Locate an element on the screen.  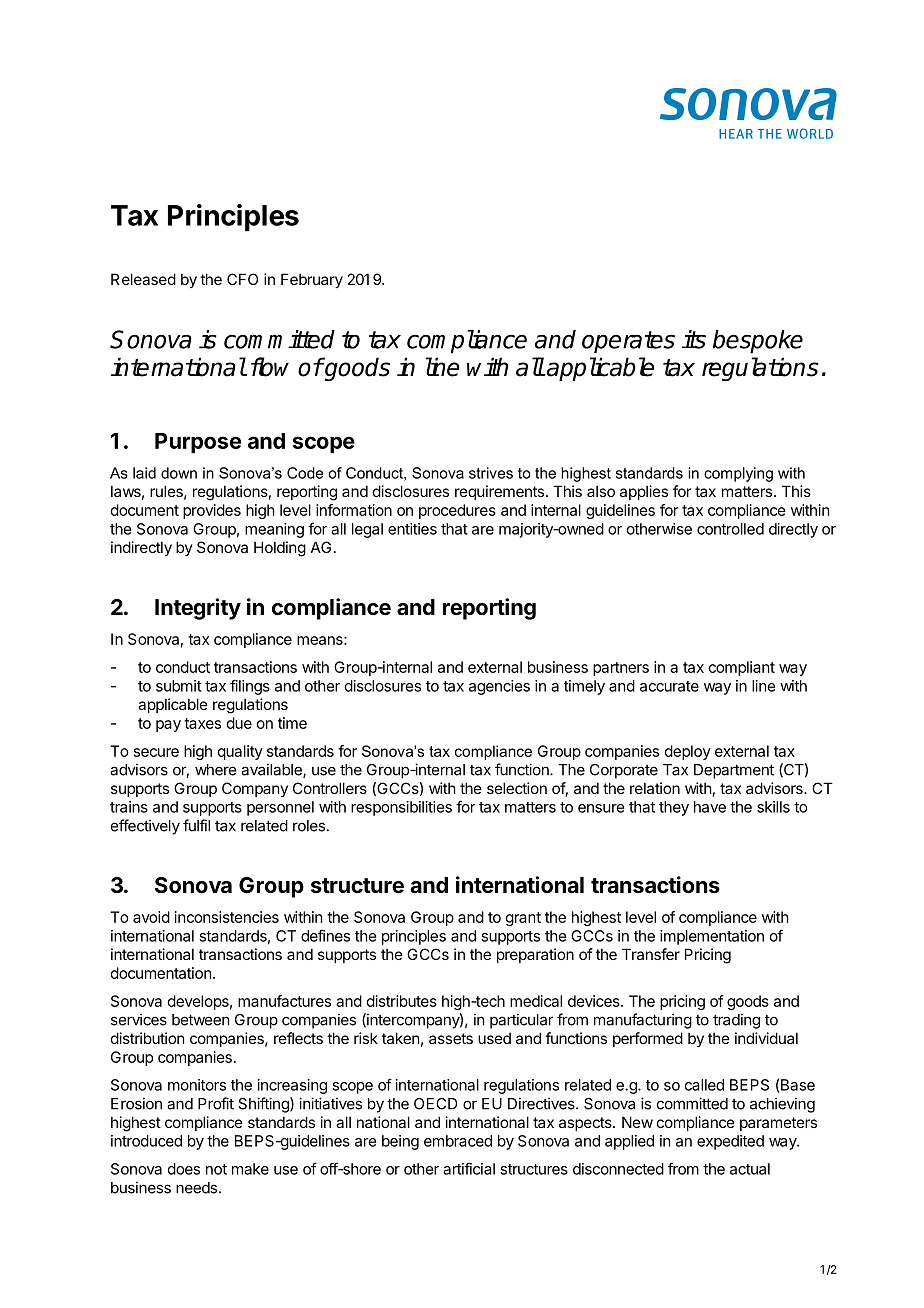
CFO is located at coordinates (242, 279).
